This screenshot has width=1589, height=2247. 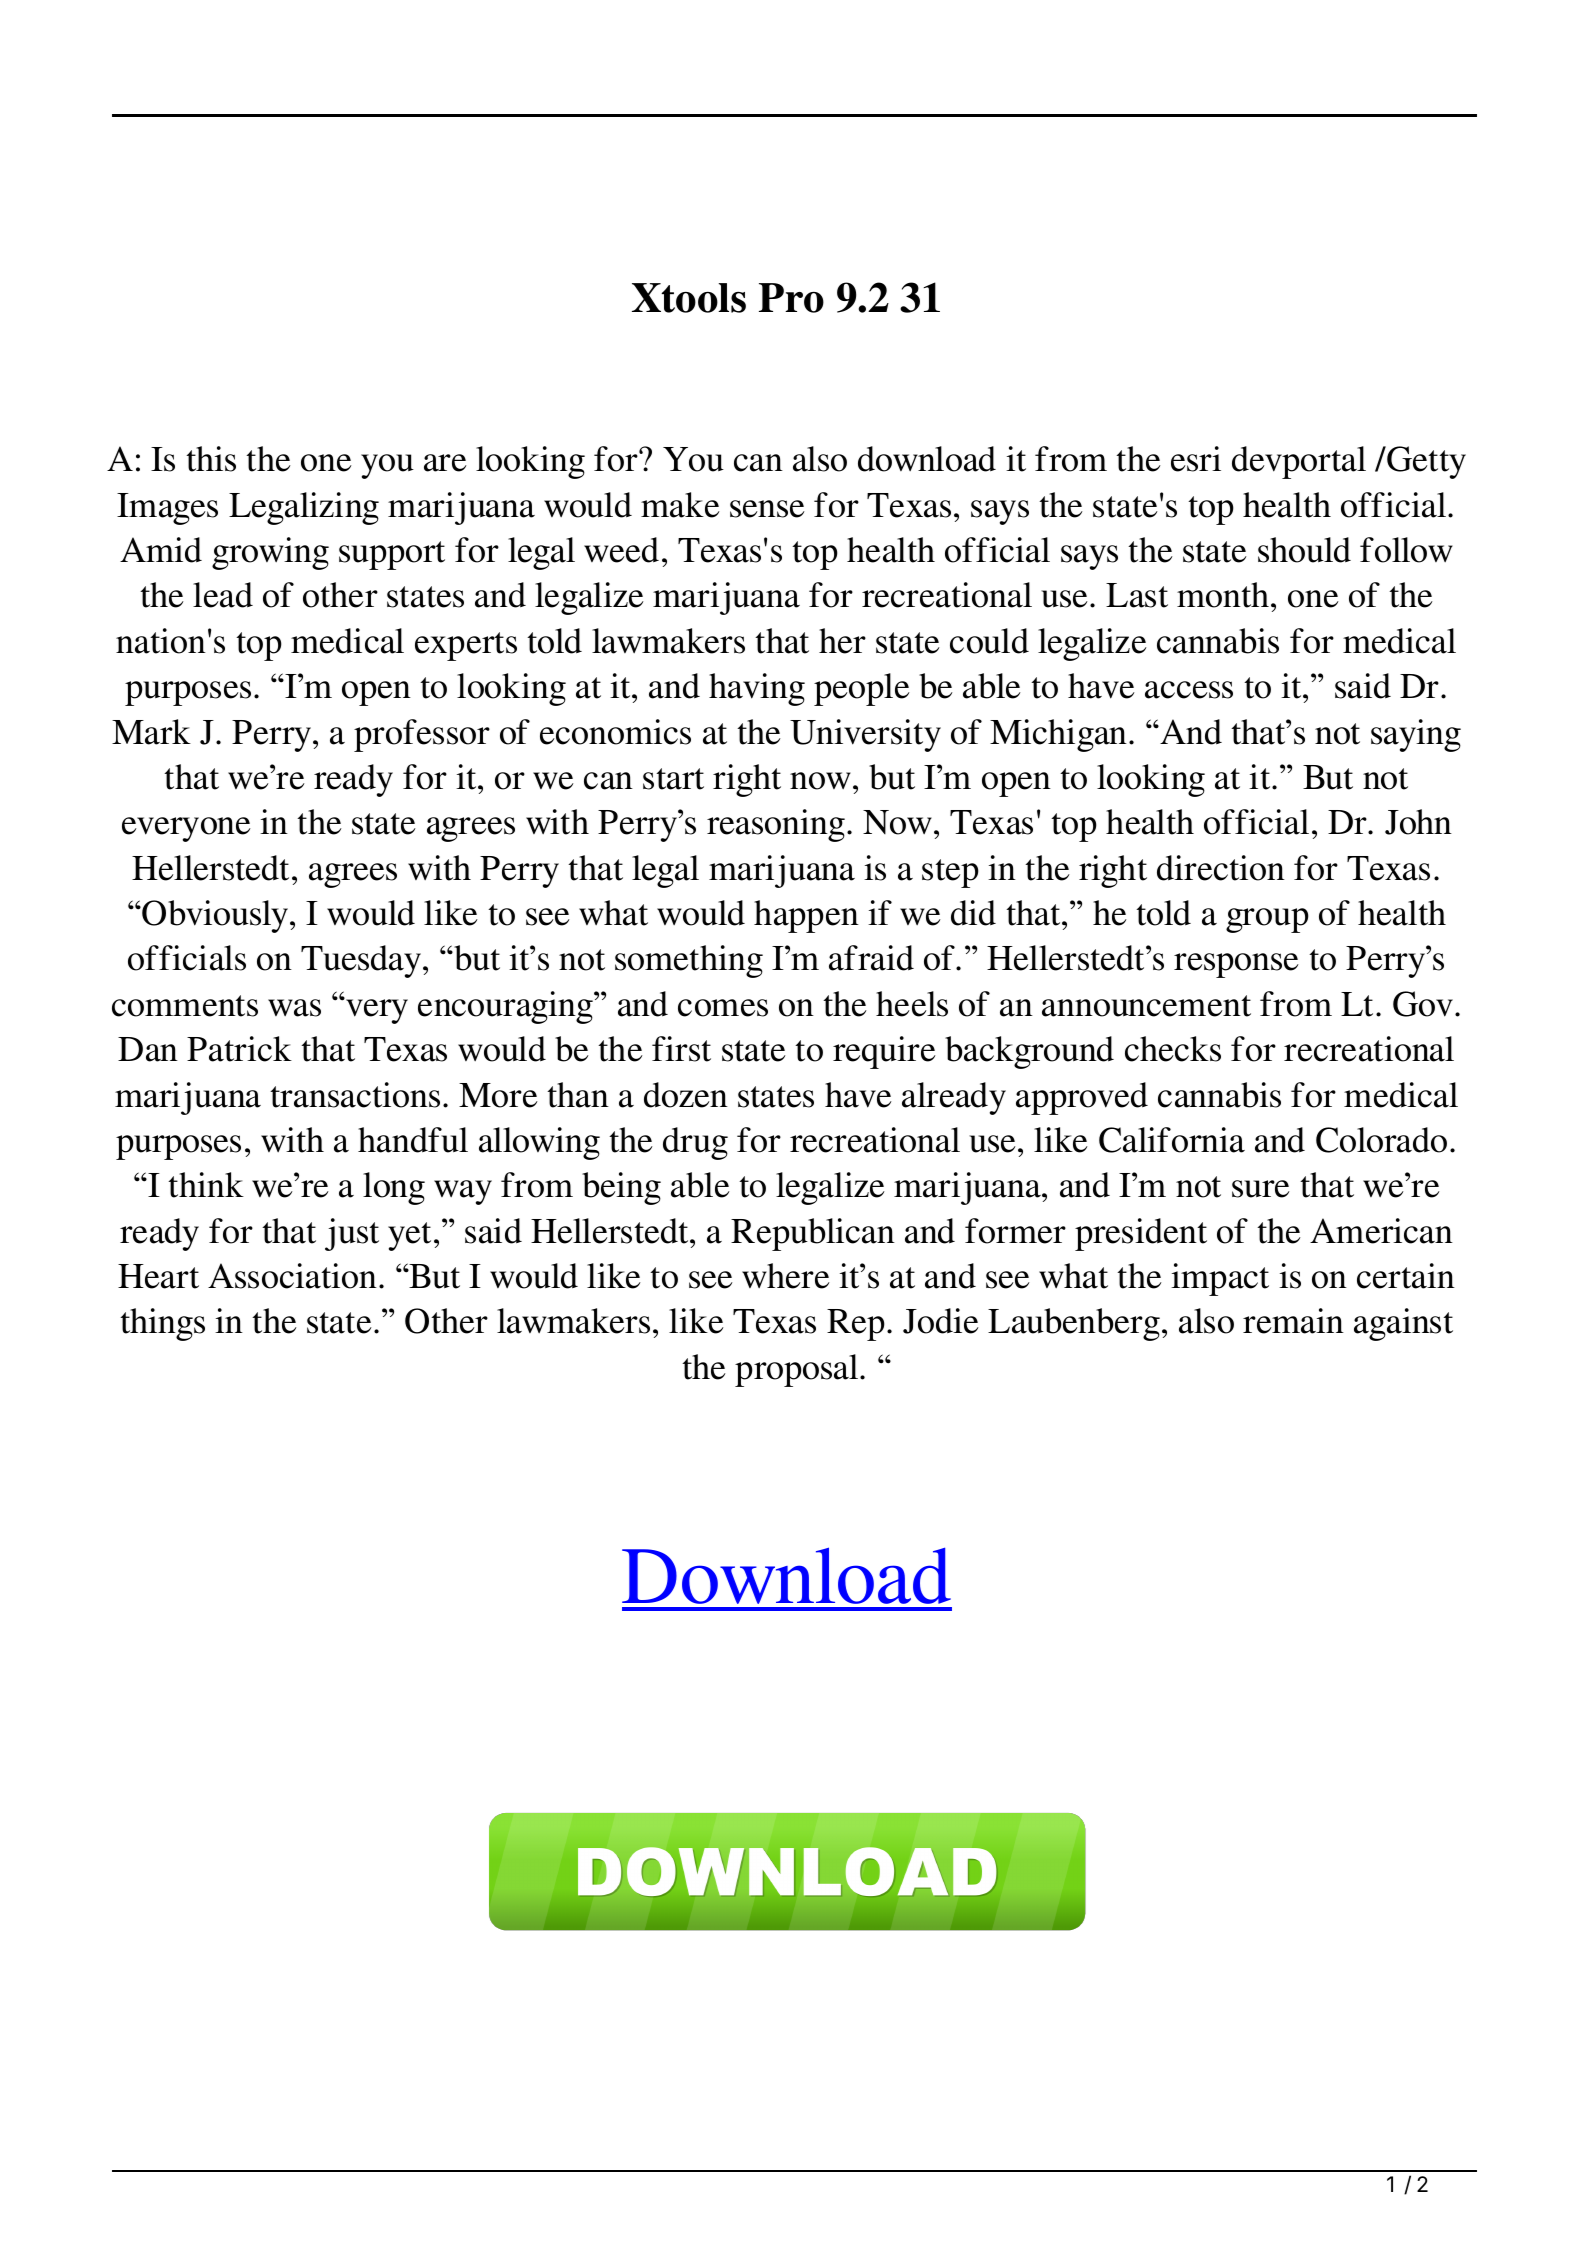 What do you see at coordinates (798, 1370) in the screenshot?
I see `proposal` at bounding box center [798, 1370].
